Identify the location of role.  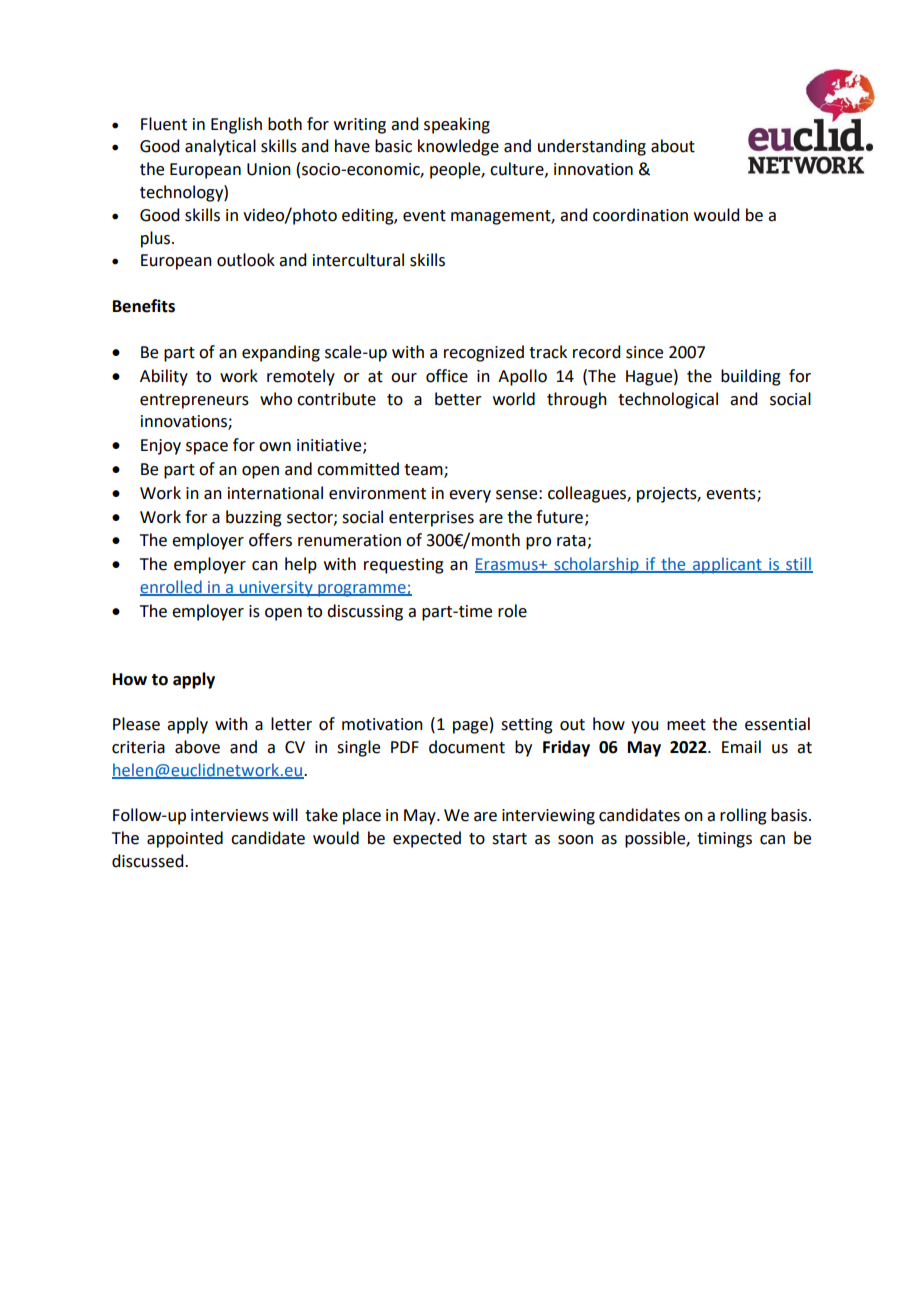
(512, 611).
